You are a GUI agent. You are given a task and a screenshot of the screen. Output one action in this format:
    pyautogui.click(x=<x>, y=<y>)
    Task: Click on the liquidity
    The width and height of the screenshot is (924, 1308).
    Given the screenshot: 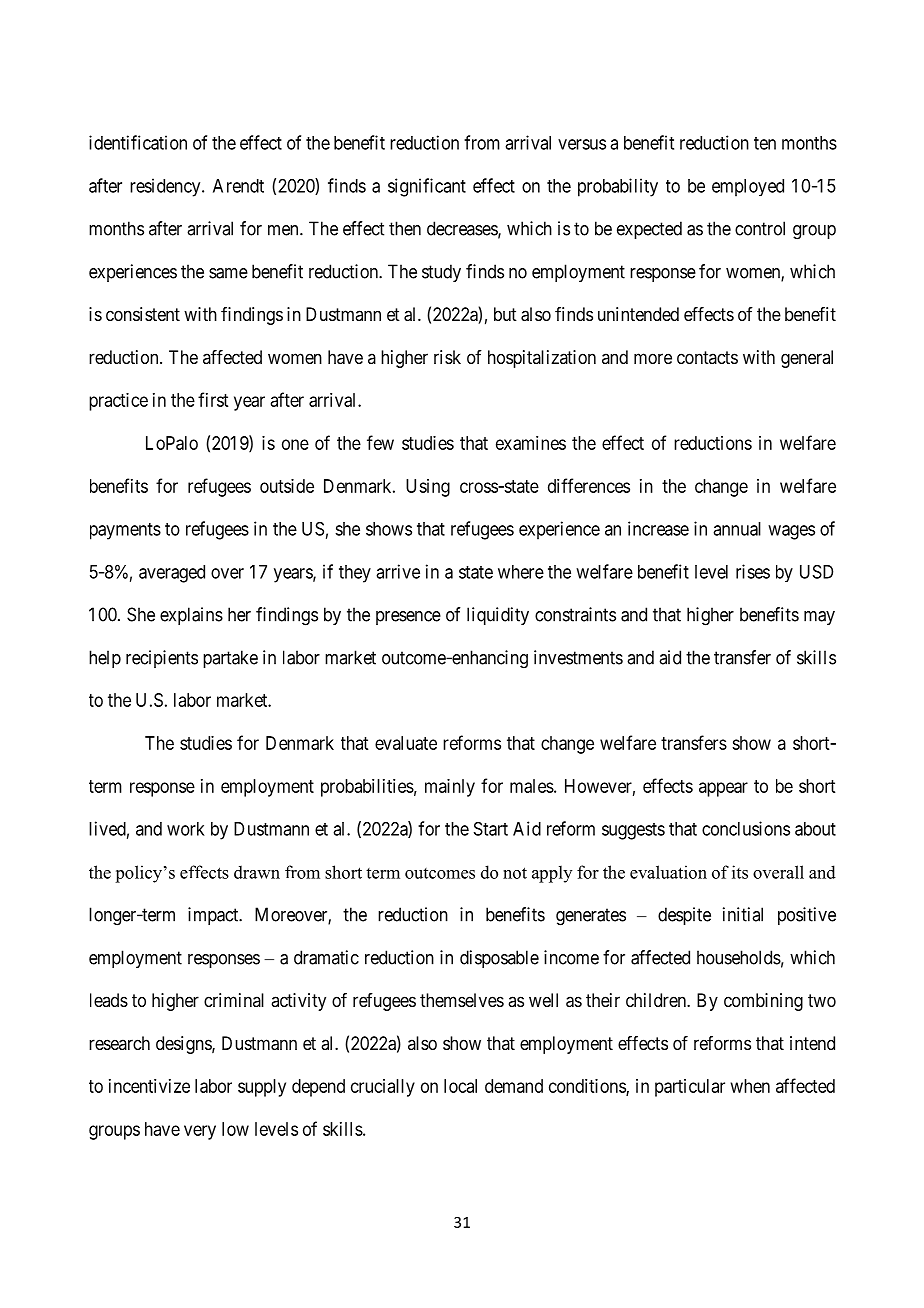 What is the action you would take?
    pyautogui.click(x=498, y=616)
